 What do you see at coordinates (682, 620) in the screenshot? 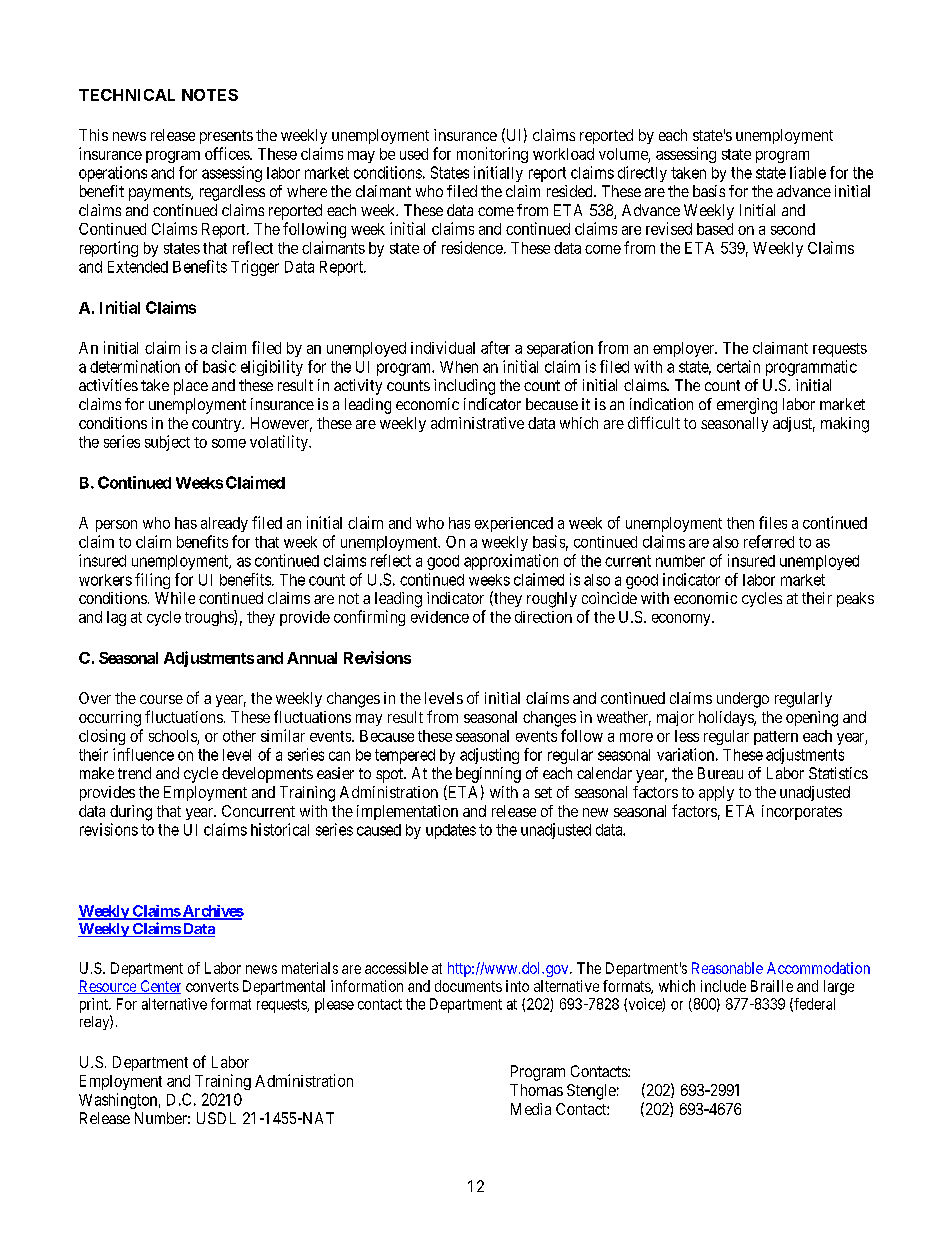
I see `economy` at bounding box center [682, 620].
